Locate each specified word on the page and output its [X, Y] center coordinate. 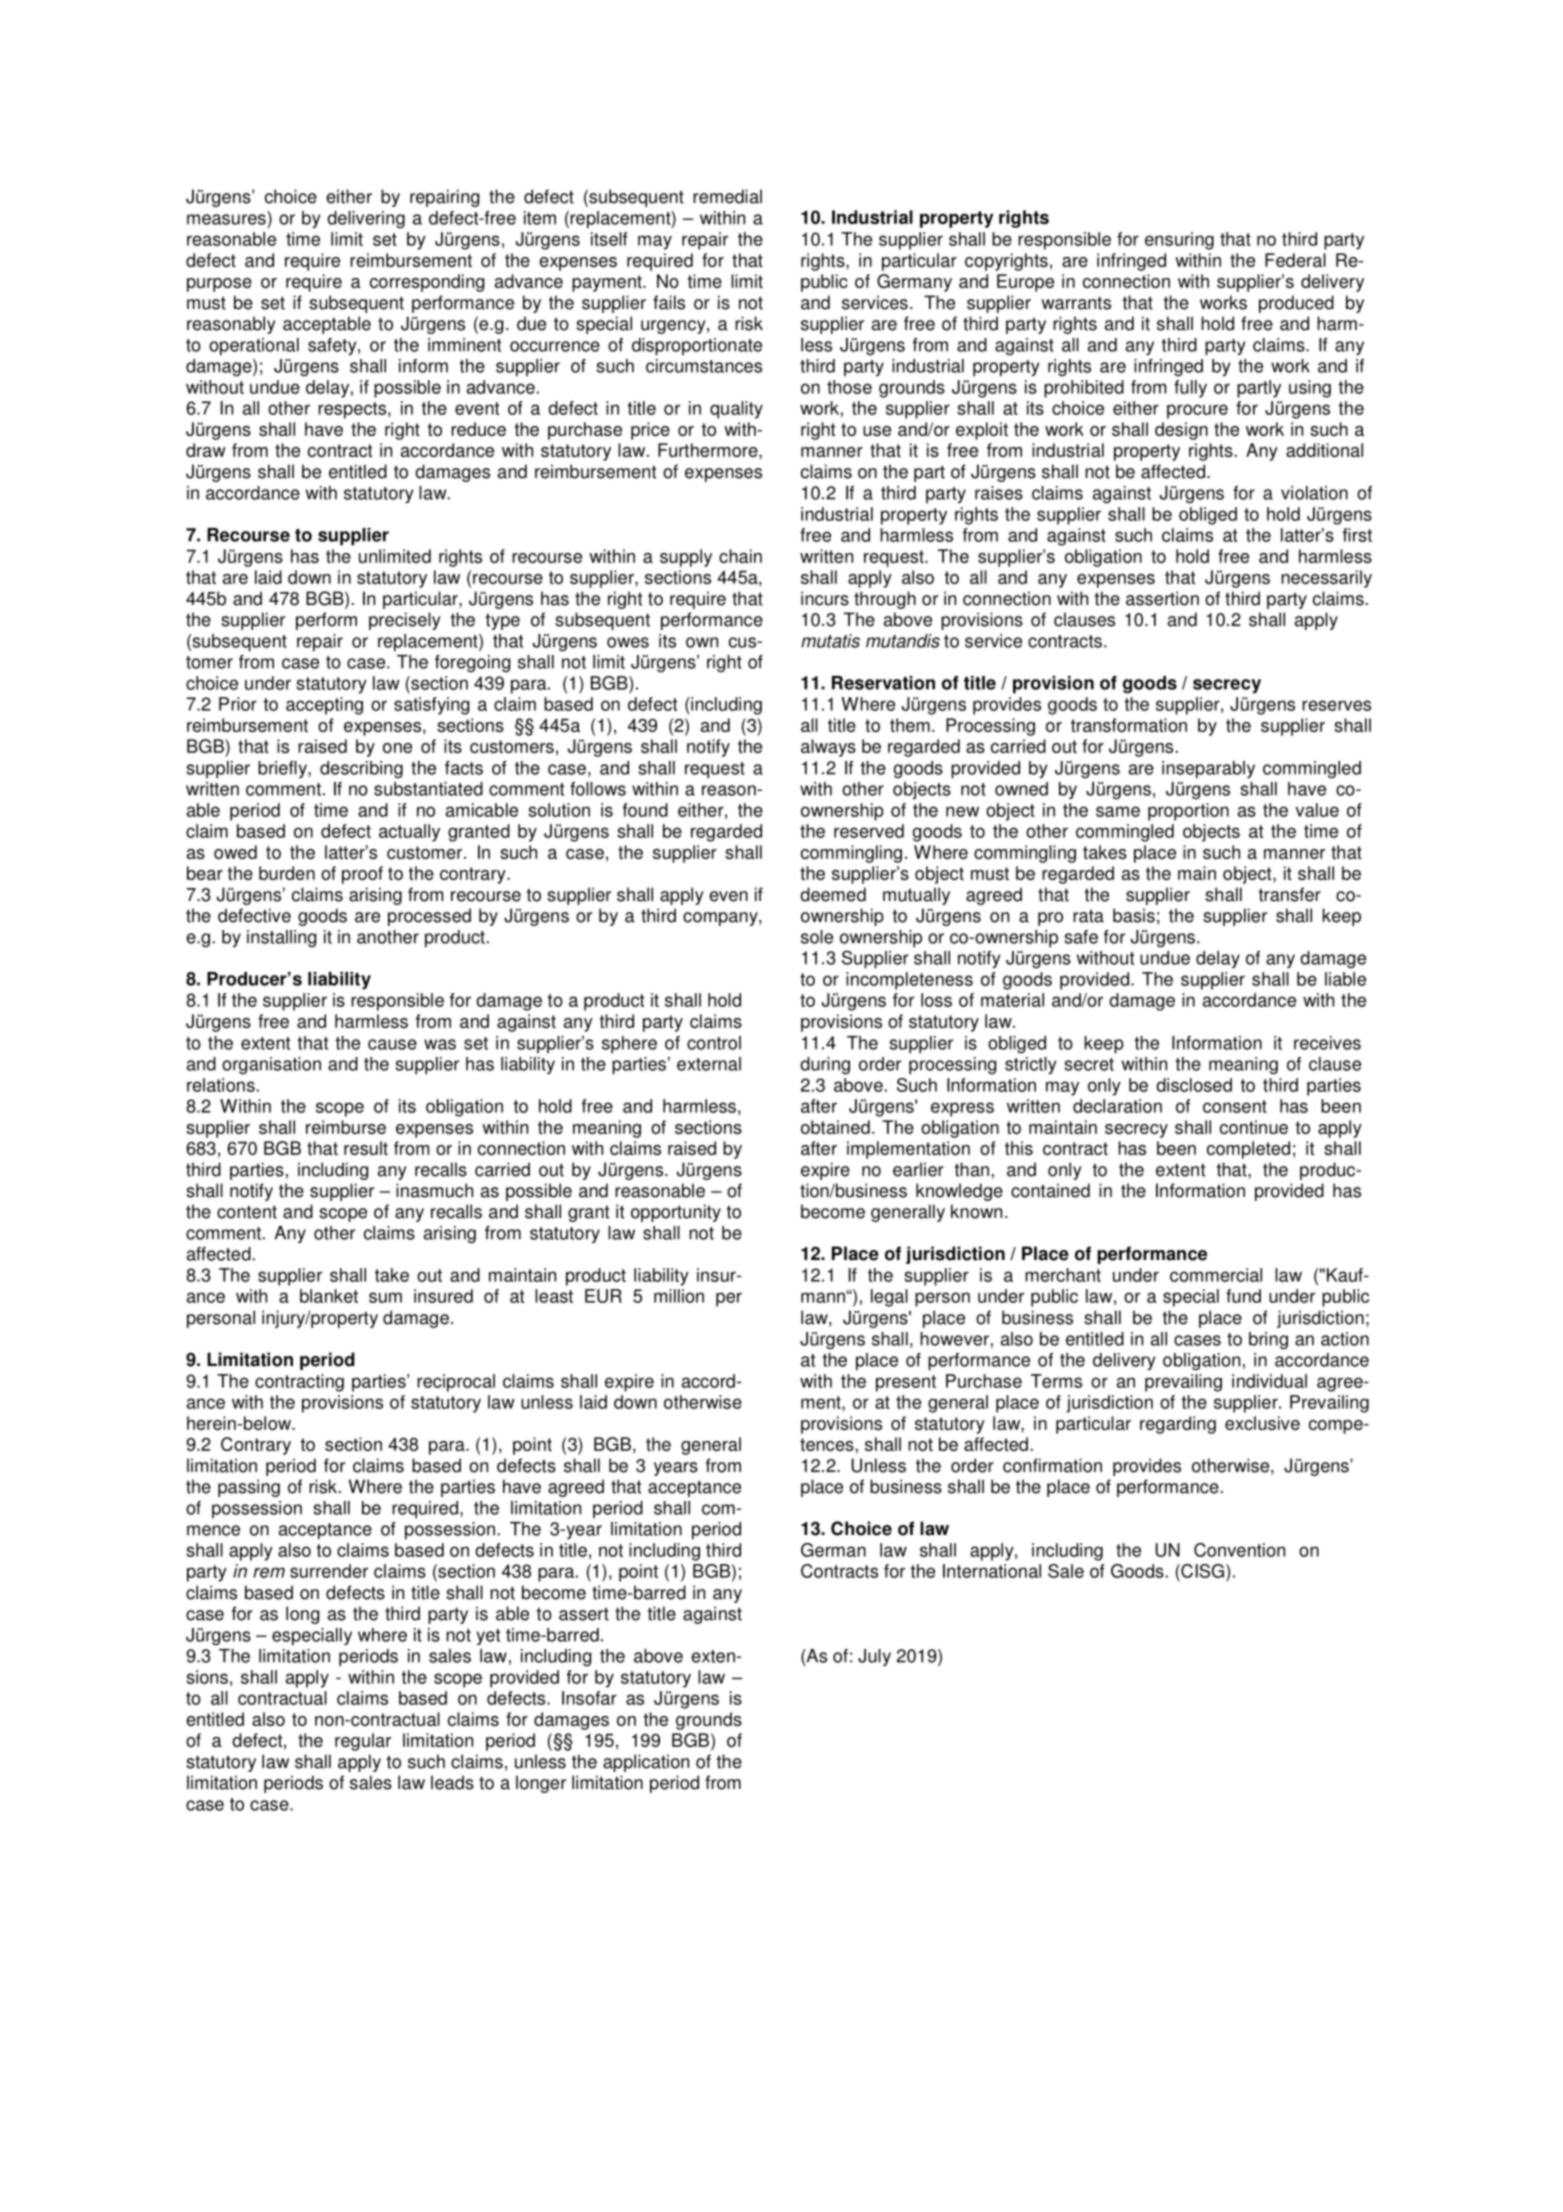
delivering [366, 219]
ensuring [1179, 241]
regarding [1178, 1425]
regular [363, 1742]
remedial [727, 196]
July [874, 1657]
